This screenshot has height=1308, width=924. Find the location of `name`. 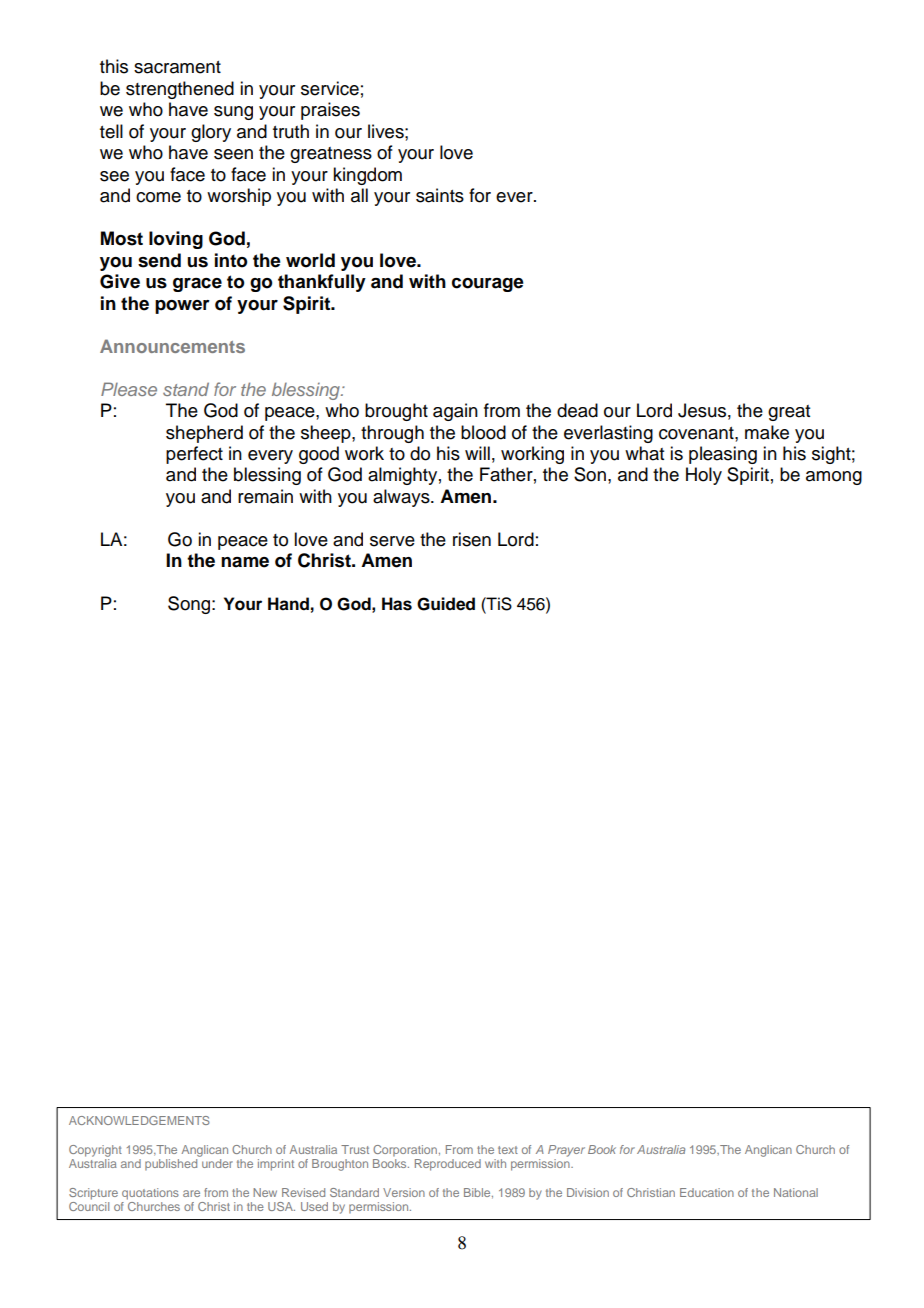

name is located at coordinates (245, 562).
